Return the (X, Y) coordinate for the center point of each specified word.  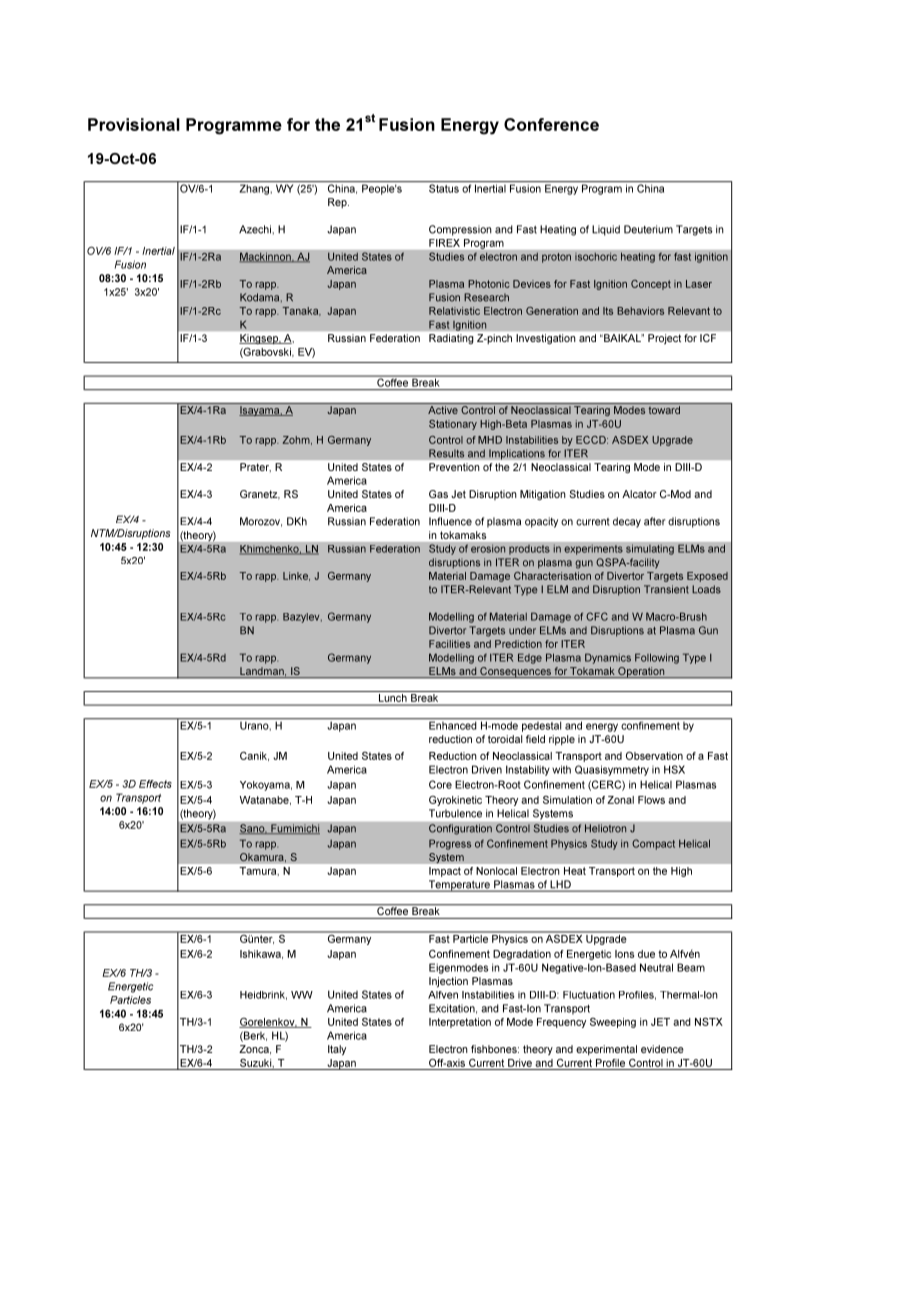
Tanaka (301, 311)
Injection (448, 982)
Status (444, 188)
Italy (337, 1050)
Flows (651, 800)
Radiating (451, 339)
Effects (155, 784)
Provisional (134, 124)
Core (440, 784)
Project (664, 339)
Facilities (449, 644)
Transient (666, 589)
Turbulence (455, 813)
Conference (551, 124)
